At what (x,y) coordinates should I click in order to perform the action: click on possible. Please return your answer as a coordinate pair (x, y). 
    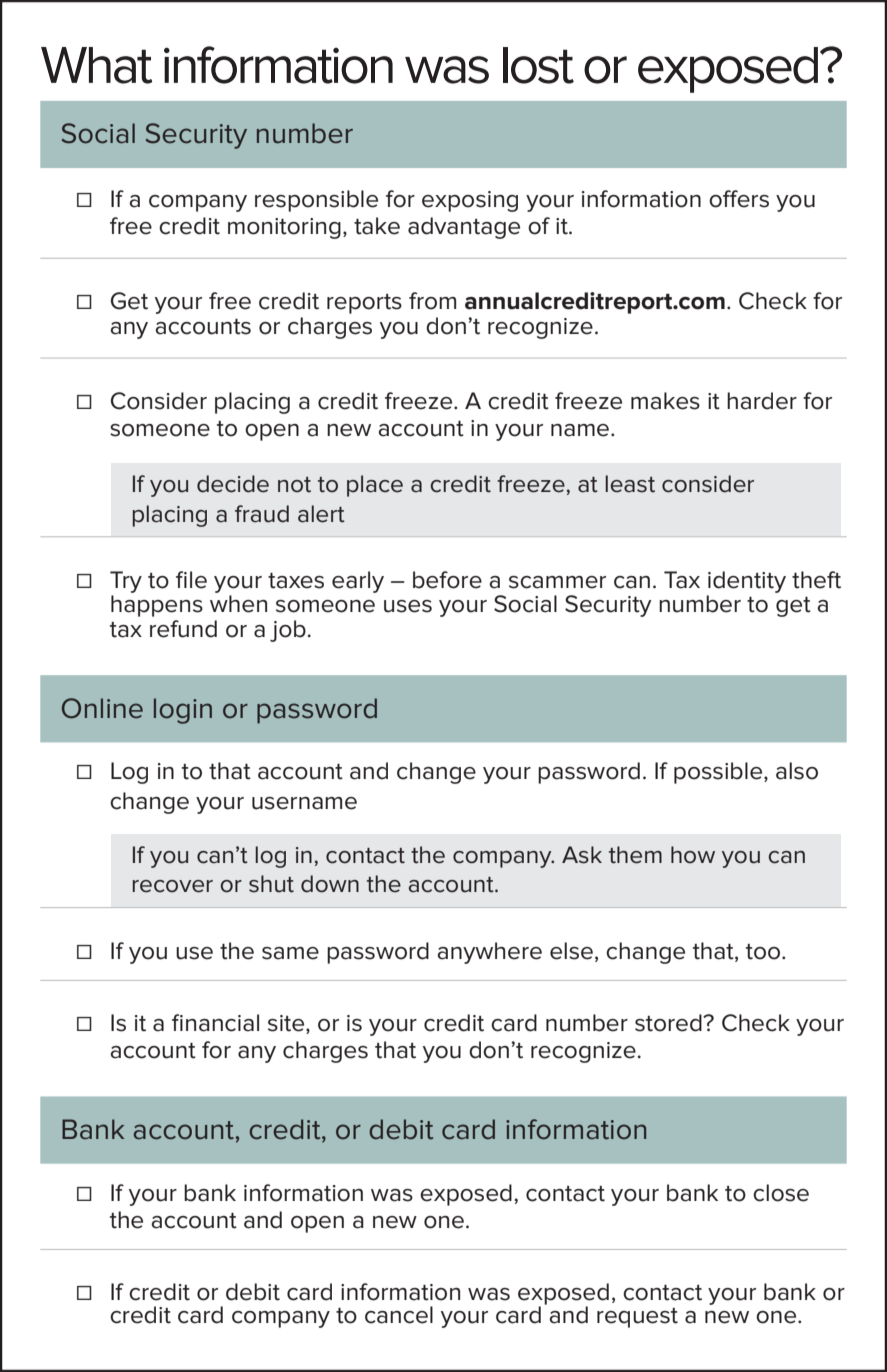
    Looking at the image, I should click on (719, 773).
